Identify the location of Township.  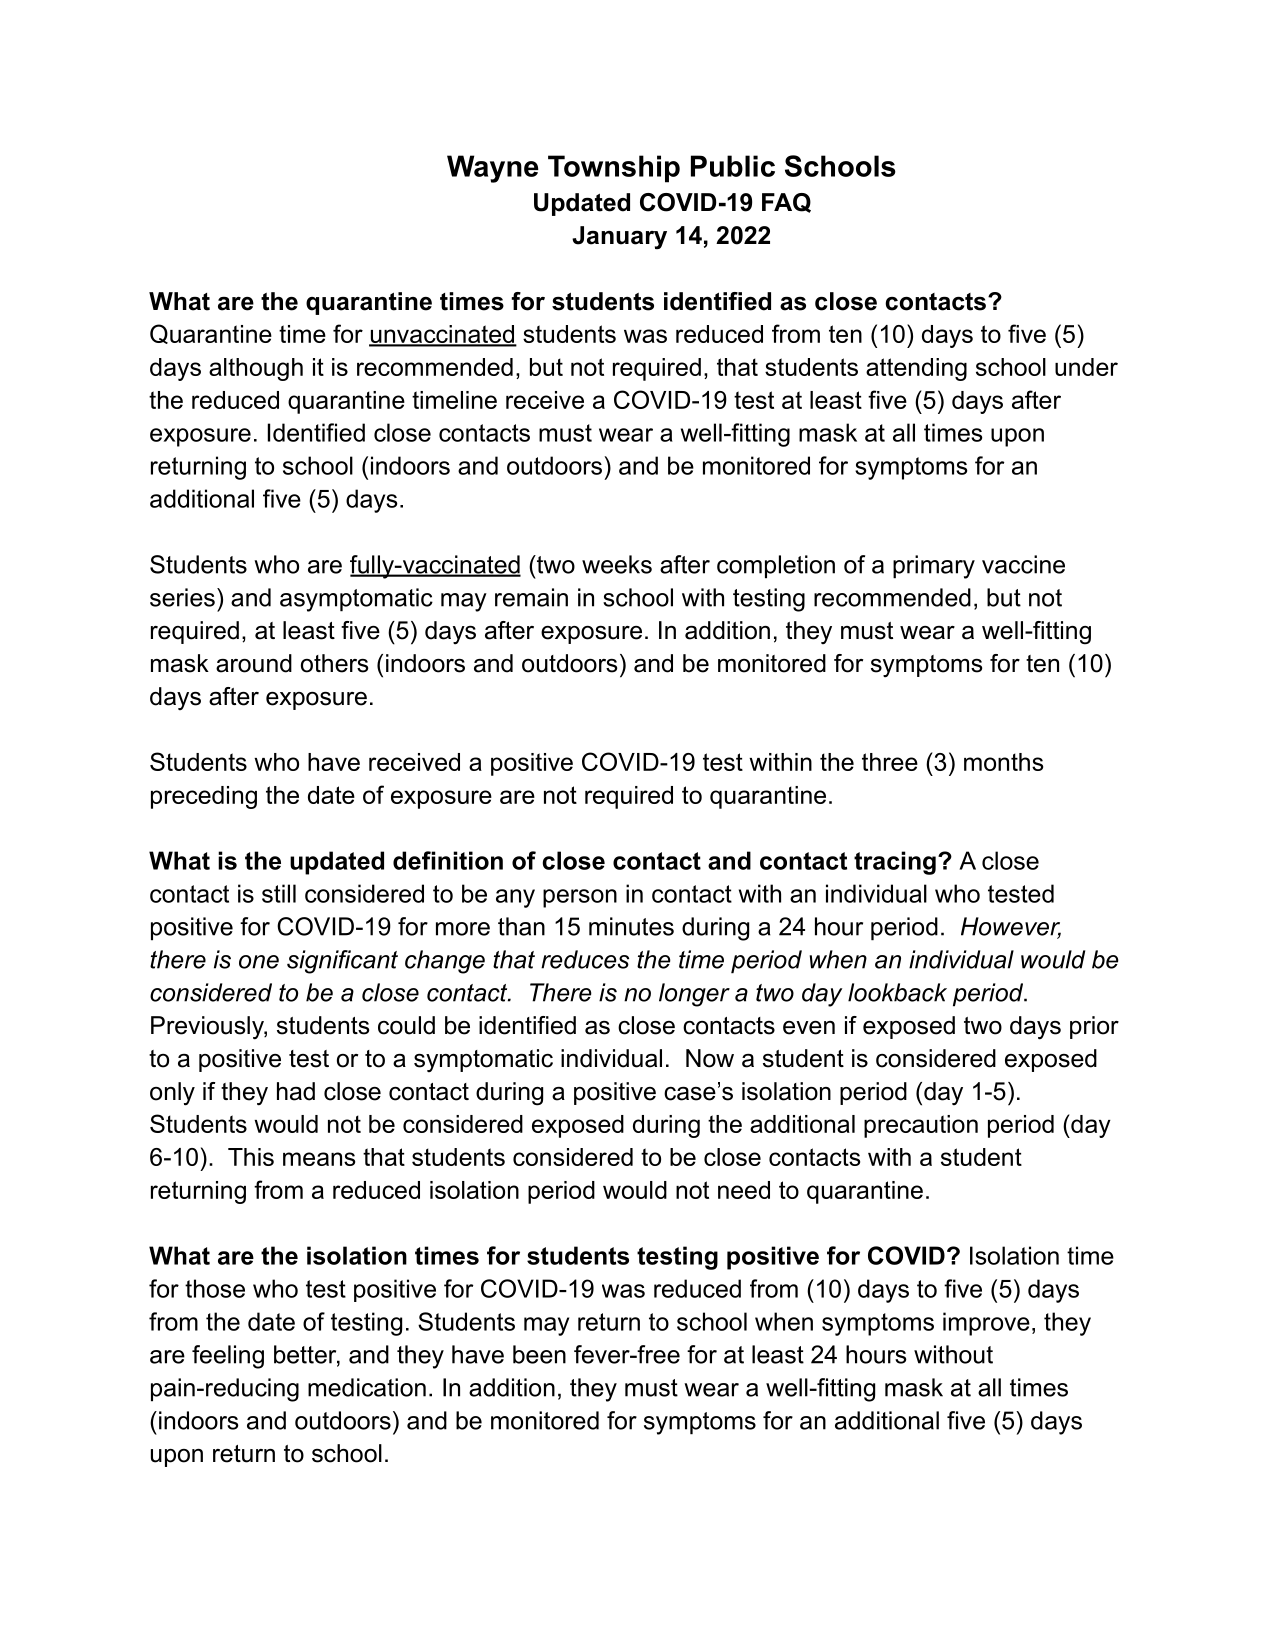
(614, 169).
